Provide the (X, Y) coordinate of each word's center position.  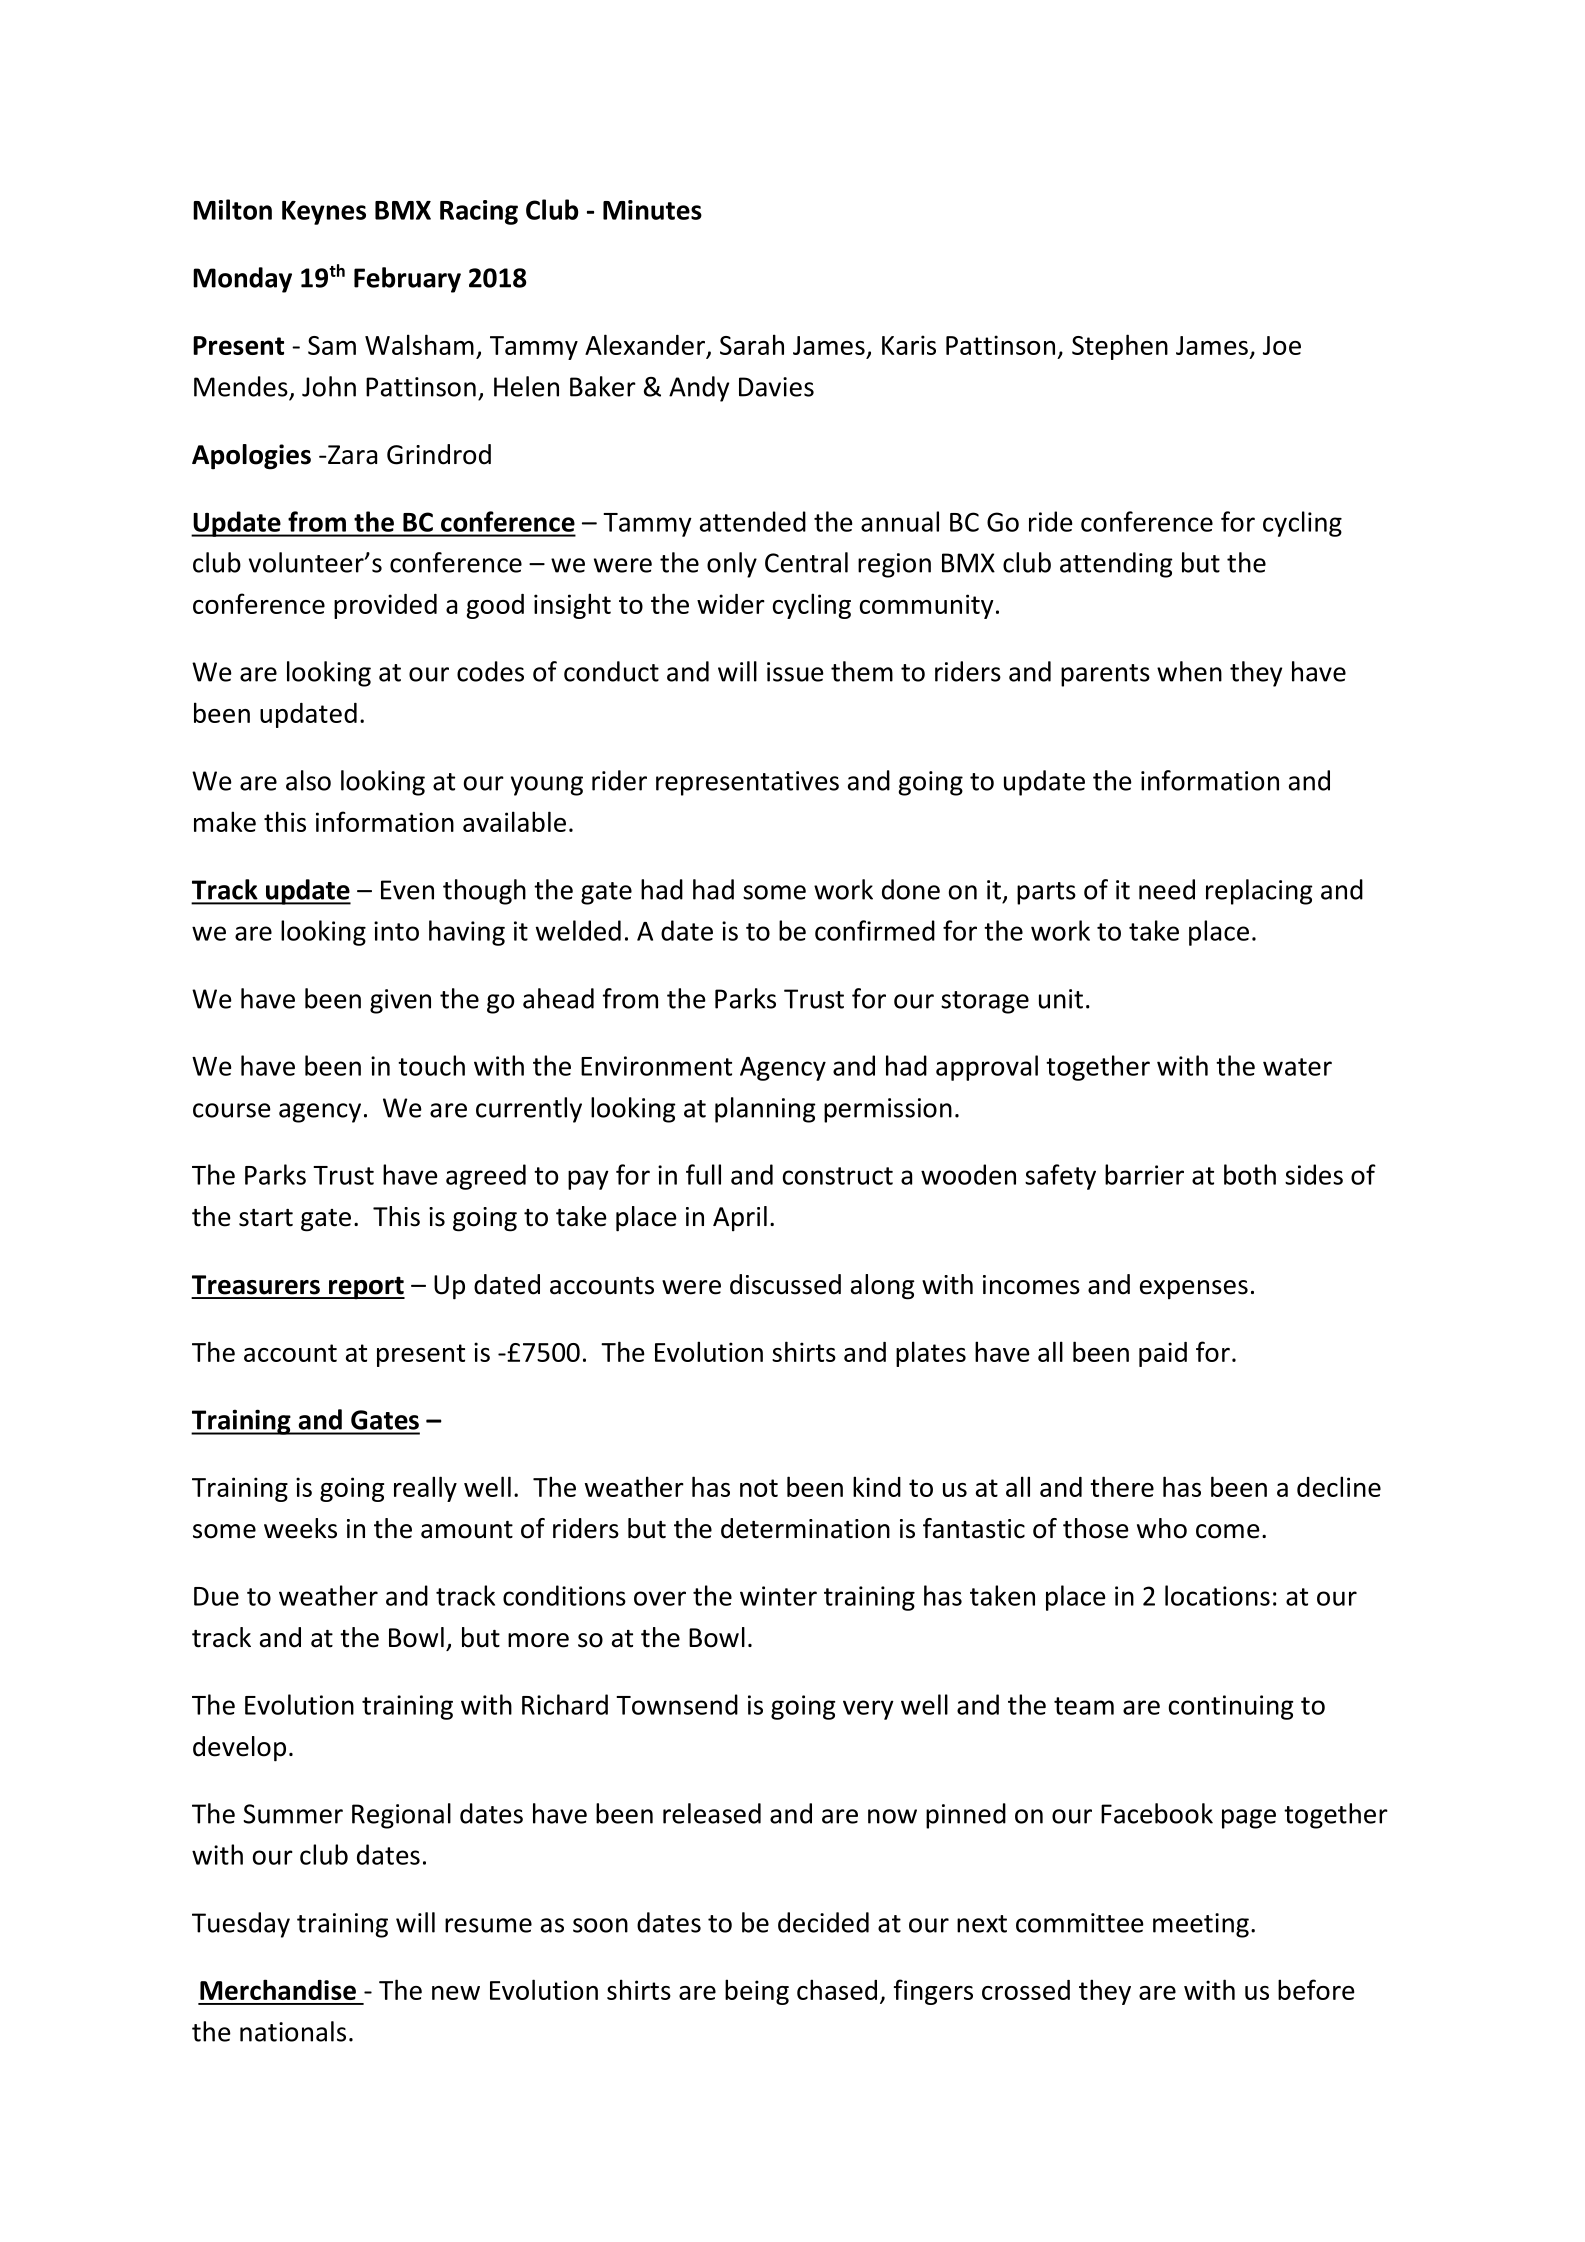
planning (765, 1110)
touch (431, 1065)
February (407, 280)
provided (385, 606)
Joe (1282, 345)
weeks (300, 1528)
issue (795, 672)
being (757, 1992)
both (1250, 1174)
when (1189, 671)
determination (805, 1528)
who (1162, 1528)
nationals (293, 2031)
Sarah (752, 344)
